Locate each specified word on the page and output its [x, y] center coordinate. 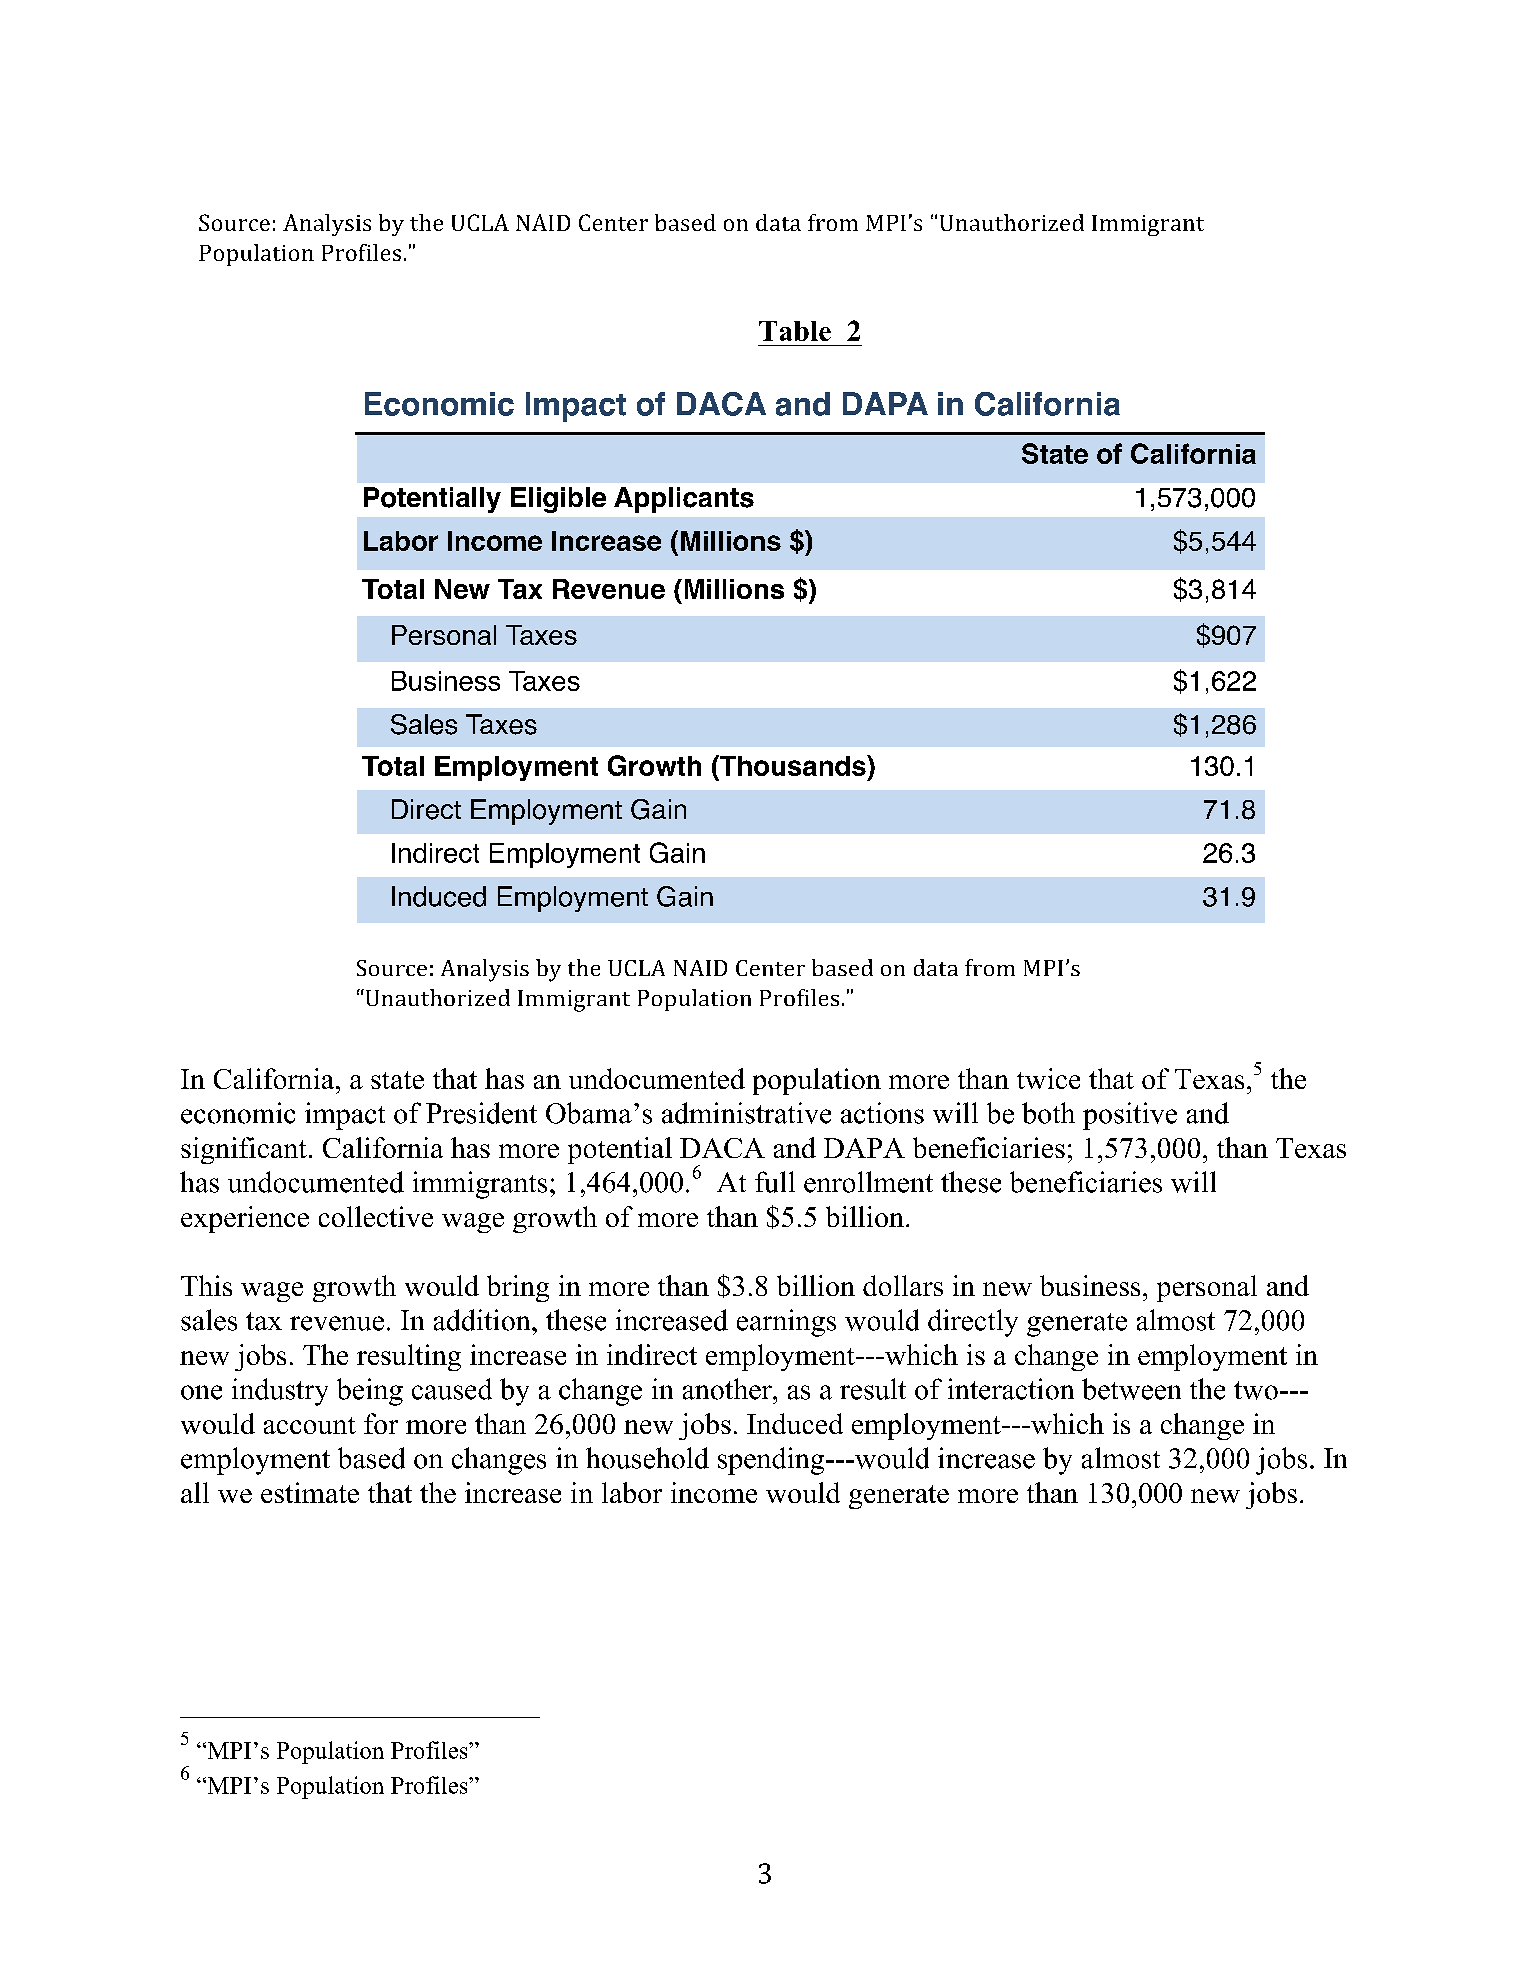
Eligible [558, 500]
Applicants [684, 500]
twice [1048, 1078]
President [481, 1113]
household [647, 1458]
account [310, 1425]
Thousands [793, 765]
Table [795, 331]
